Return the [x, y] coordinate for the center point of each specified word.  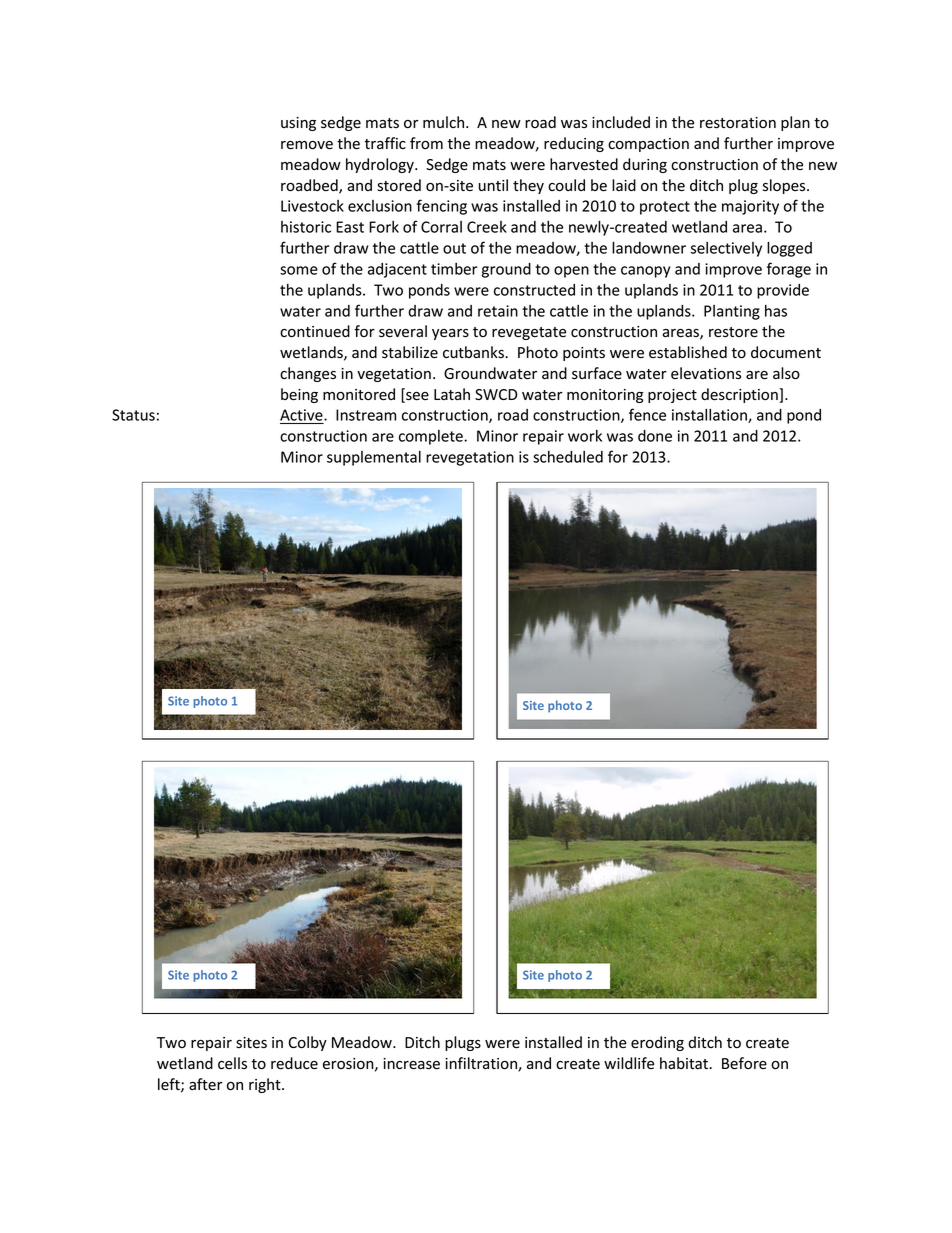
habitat [685, 1063]
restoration [738, 123]
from [426, 143]
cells [232, 1063]
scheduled [568, 457]
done [655, 436]
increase [411, 1064]
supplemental [374, 458]
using [298, 124]
